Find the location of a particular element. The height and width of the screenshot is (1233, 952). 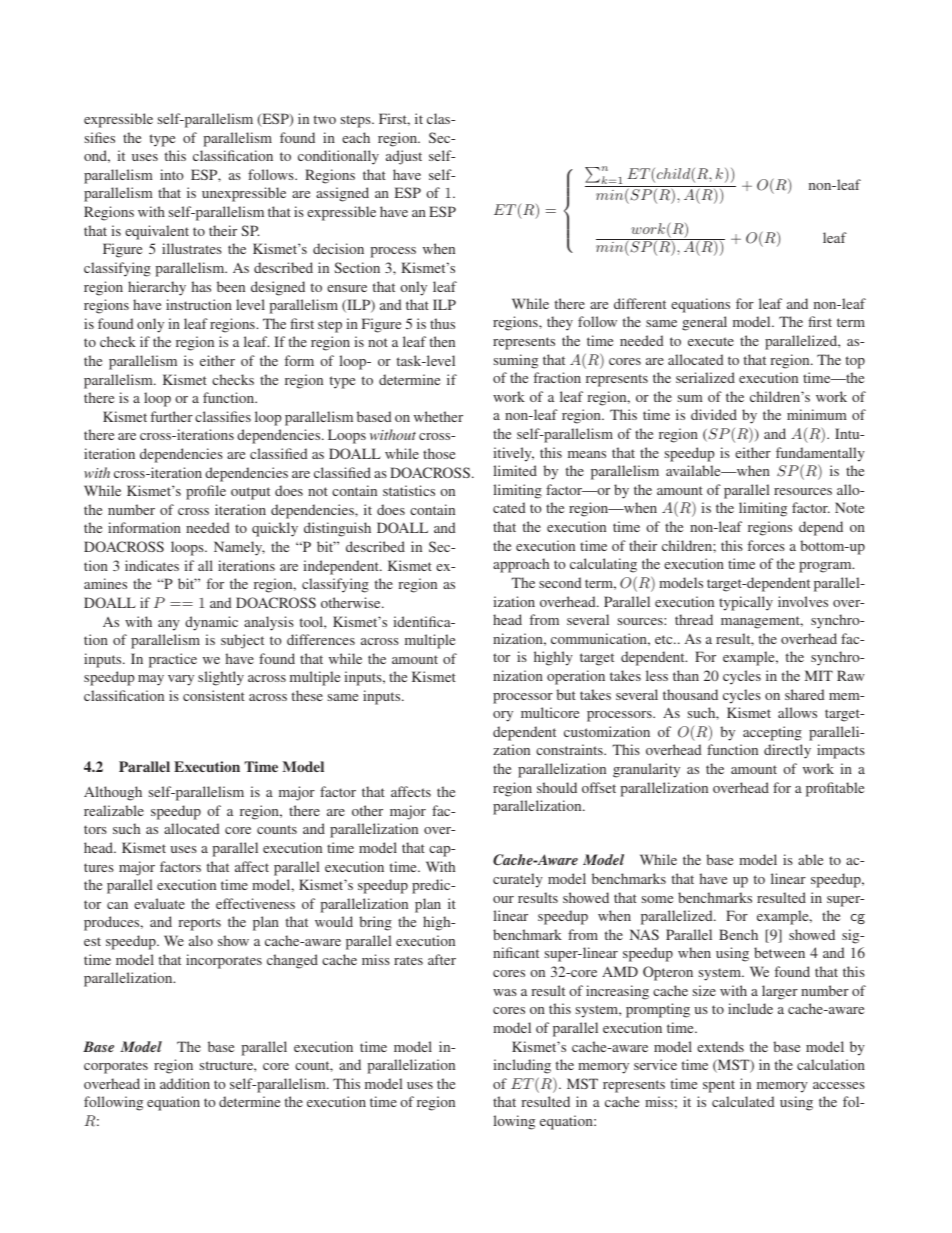

changed is located at coordinates (292, 961).
